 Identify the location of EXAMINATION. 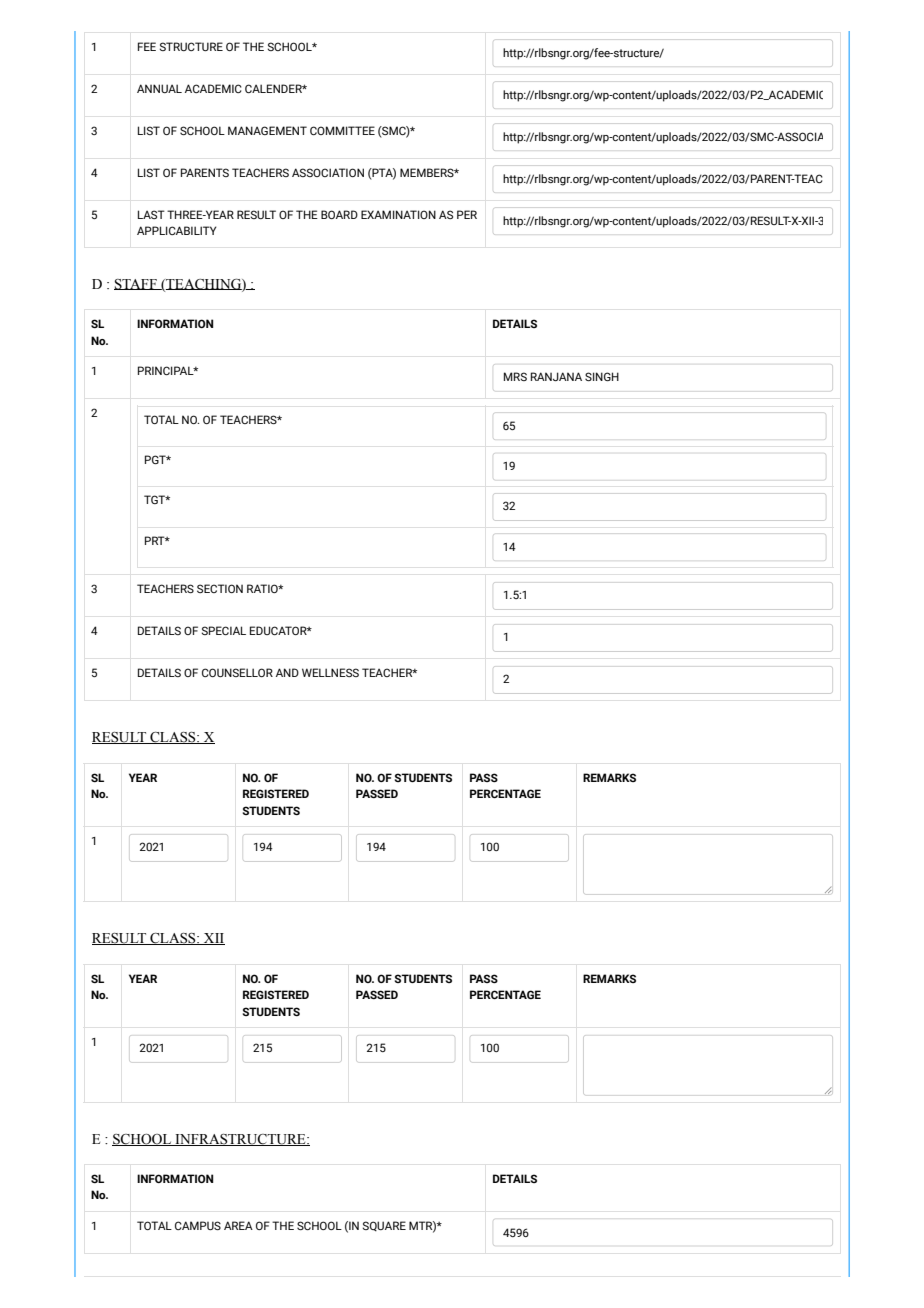
(398, 214).
